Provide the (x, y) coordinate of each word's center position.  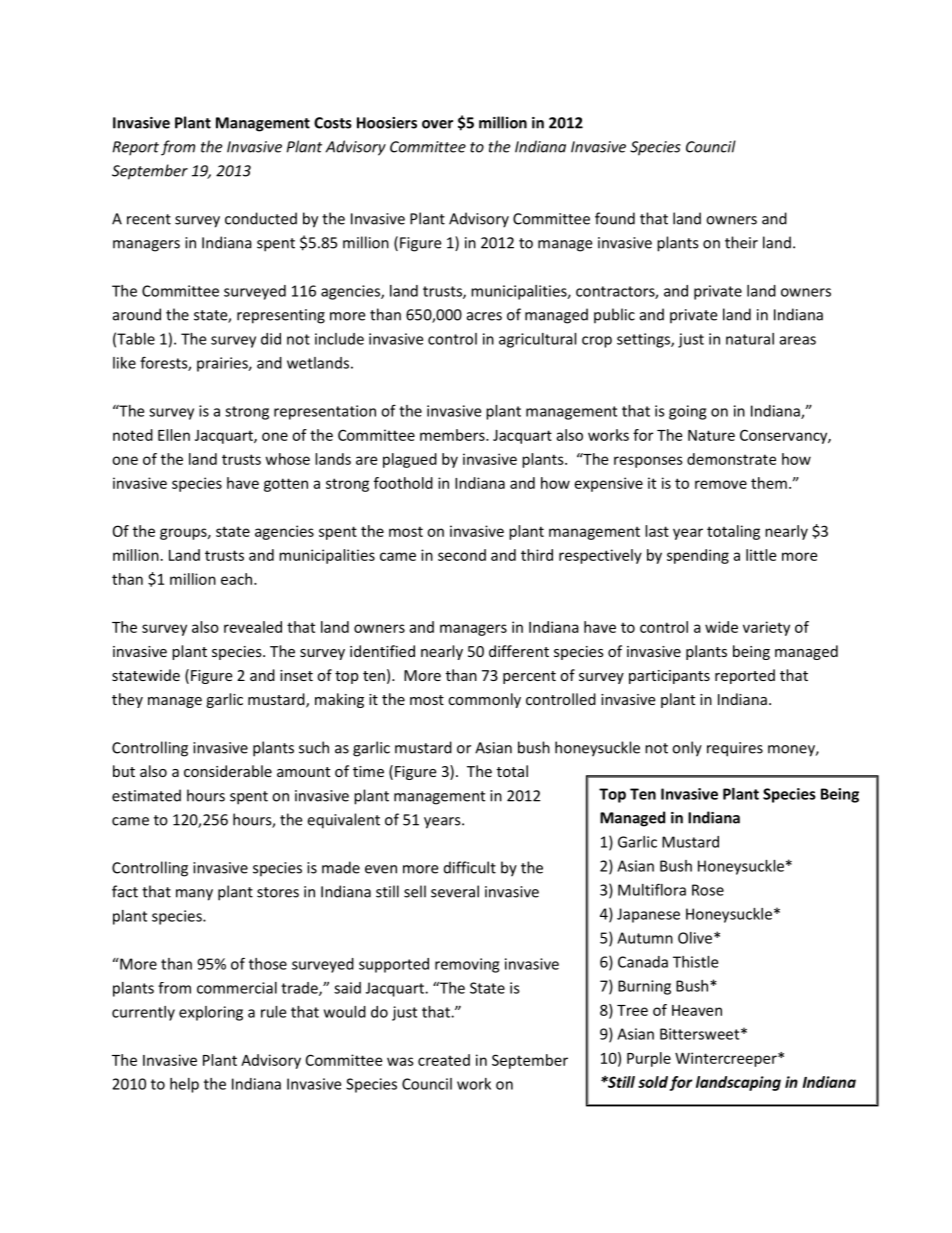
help (184, 1085)
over (437, 124)
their (741, 242)
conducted (261, 218)
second (462, 555)
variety (766, 628)
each (236, 579)
